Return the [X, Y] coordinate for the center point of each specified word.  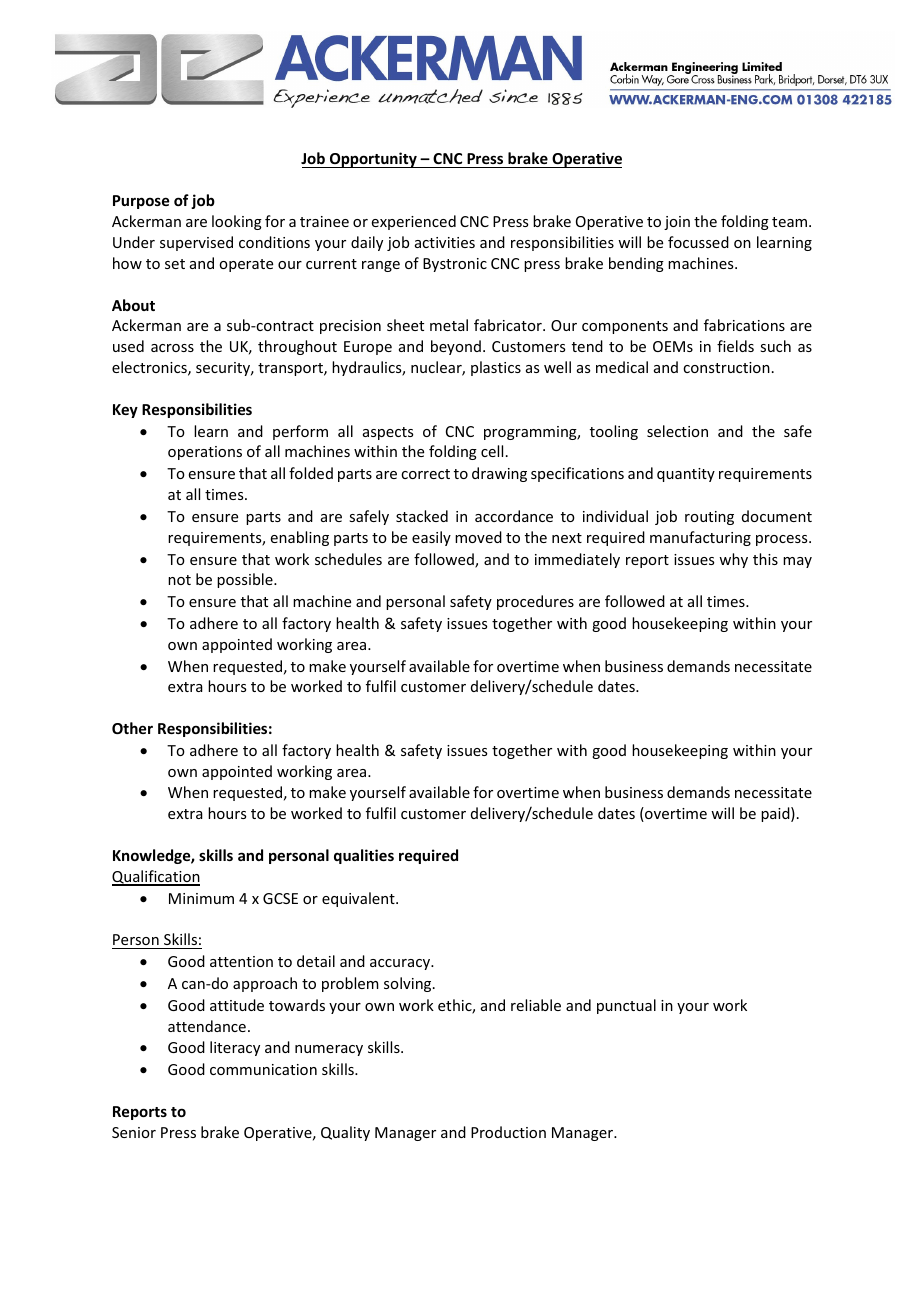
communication [263, 1069]
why [733, 560]
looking [237, 222]
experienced [414, 222]
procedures [535, 602]
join [677, 223]
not [179, 580]
